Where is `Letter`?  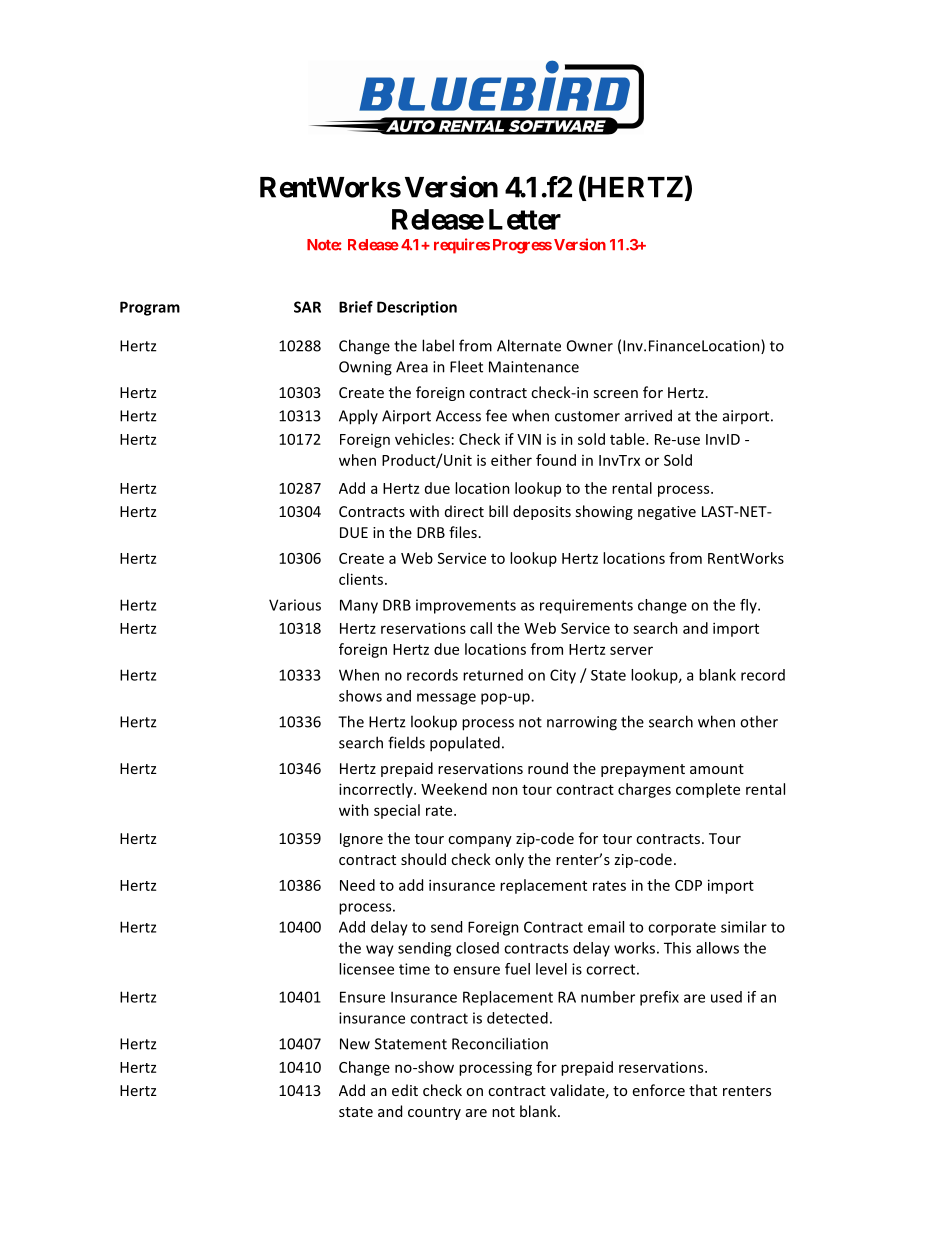
Letter is located at coordinates (525, 219).
